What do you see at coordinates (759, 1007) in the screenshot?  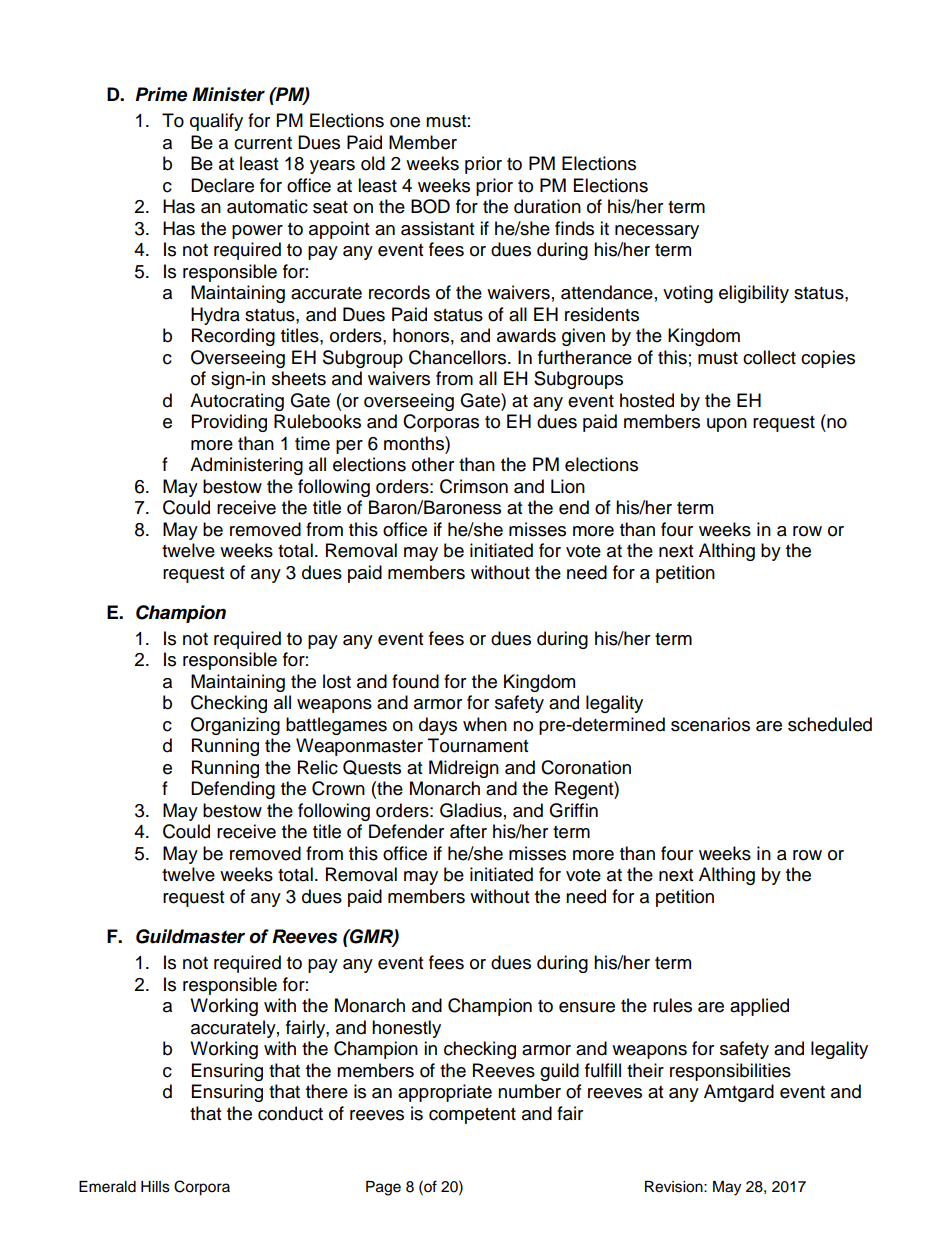 I see `applied` at bounding box center [759, 1007].
